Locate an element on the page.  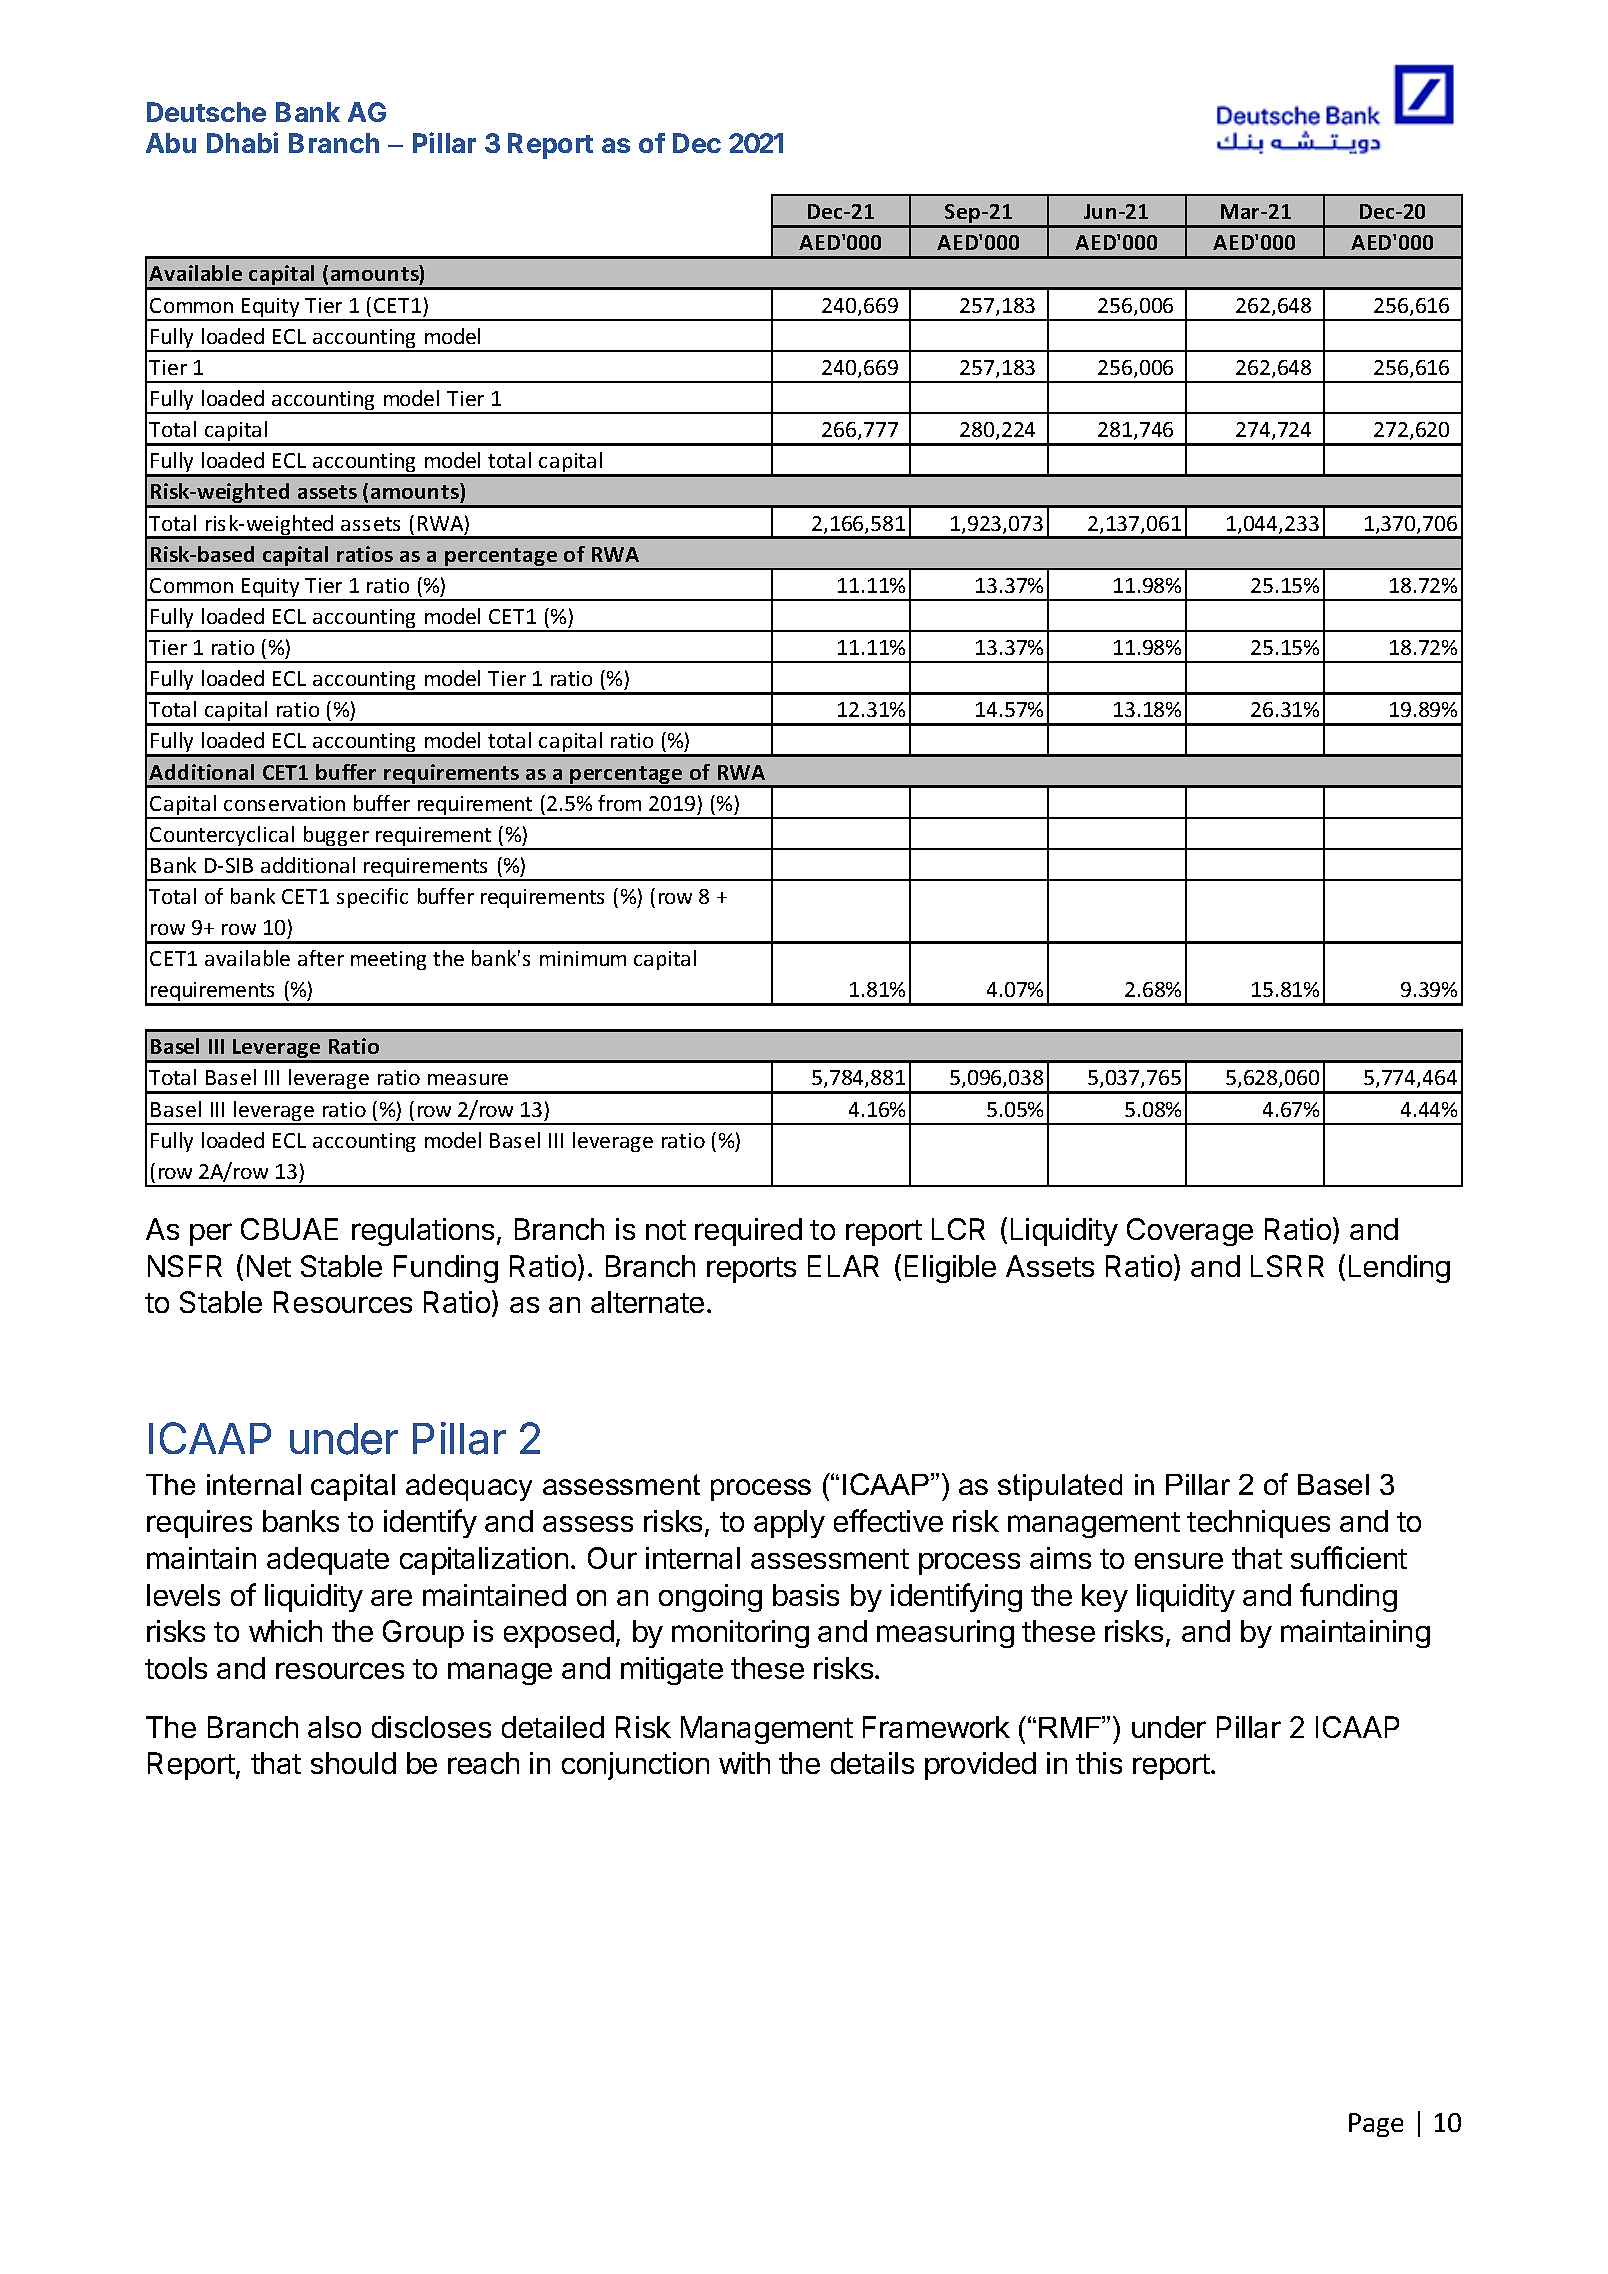
measure is located at coordinates (468, 1079).
